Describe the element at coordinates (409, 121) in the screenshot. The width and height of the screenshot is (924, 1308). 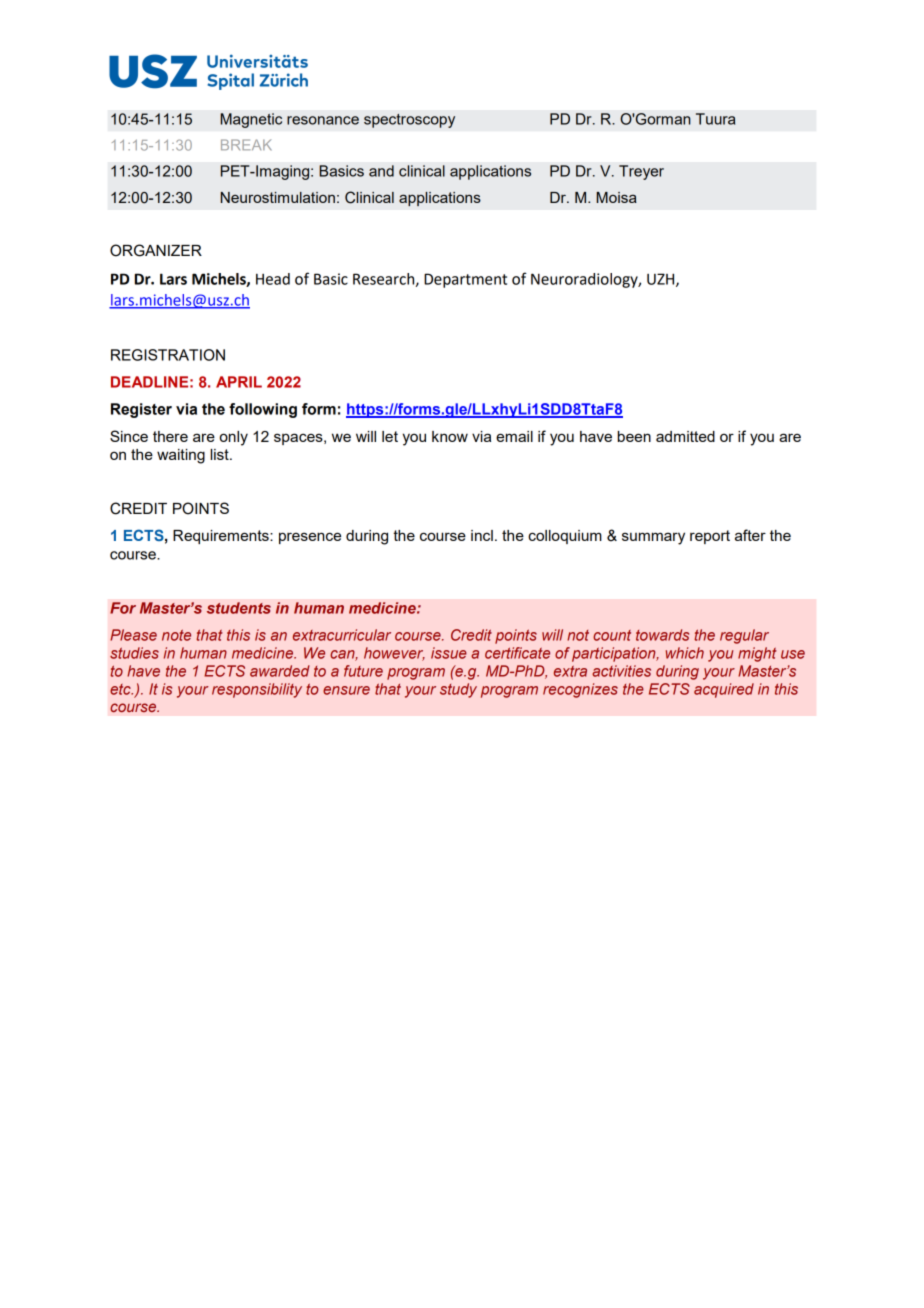
I see `spectroscopy` at that location.
